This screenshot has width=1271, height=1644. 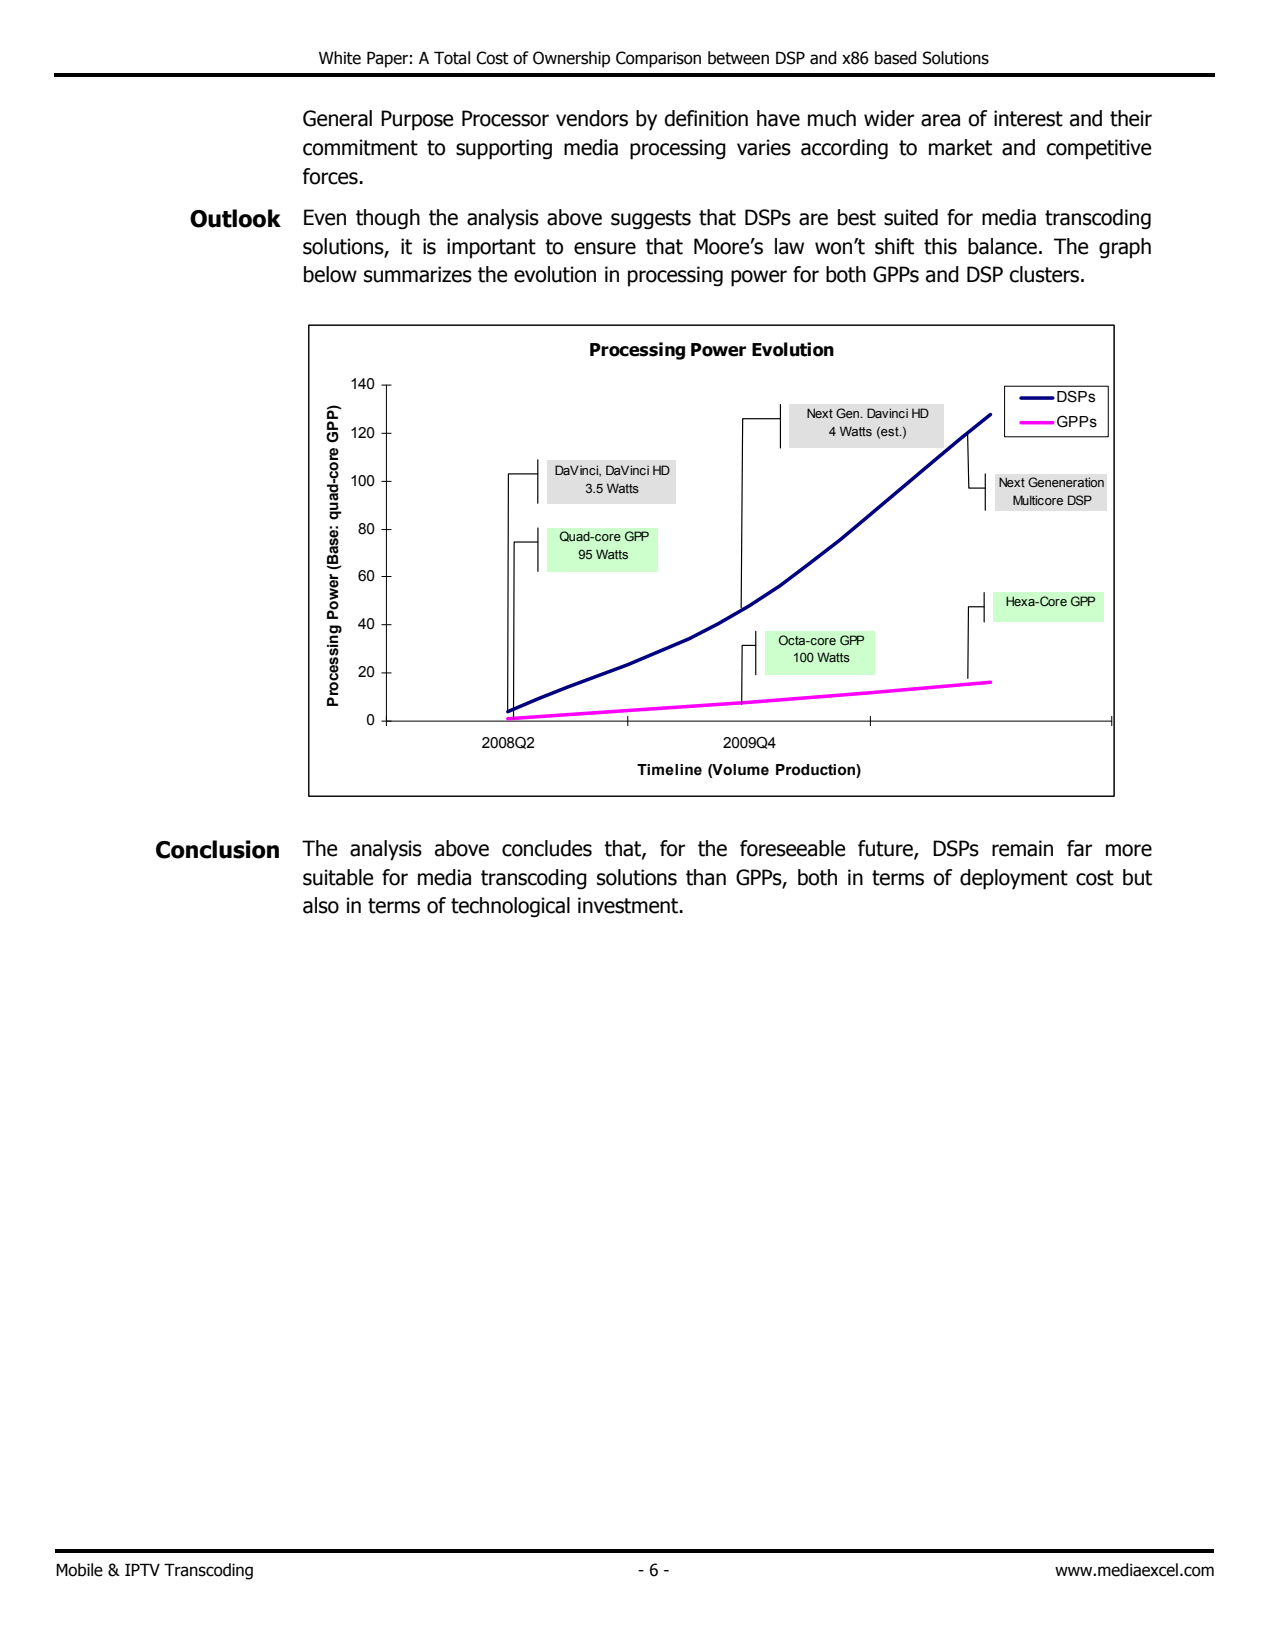 I want to click on Conclusion, so click(x=217, y=849).
